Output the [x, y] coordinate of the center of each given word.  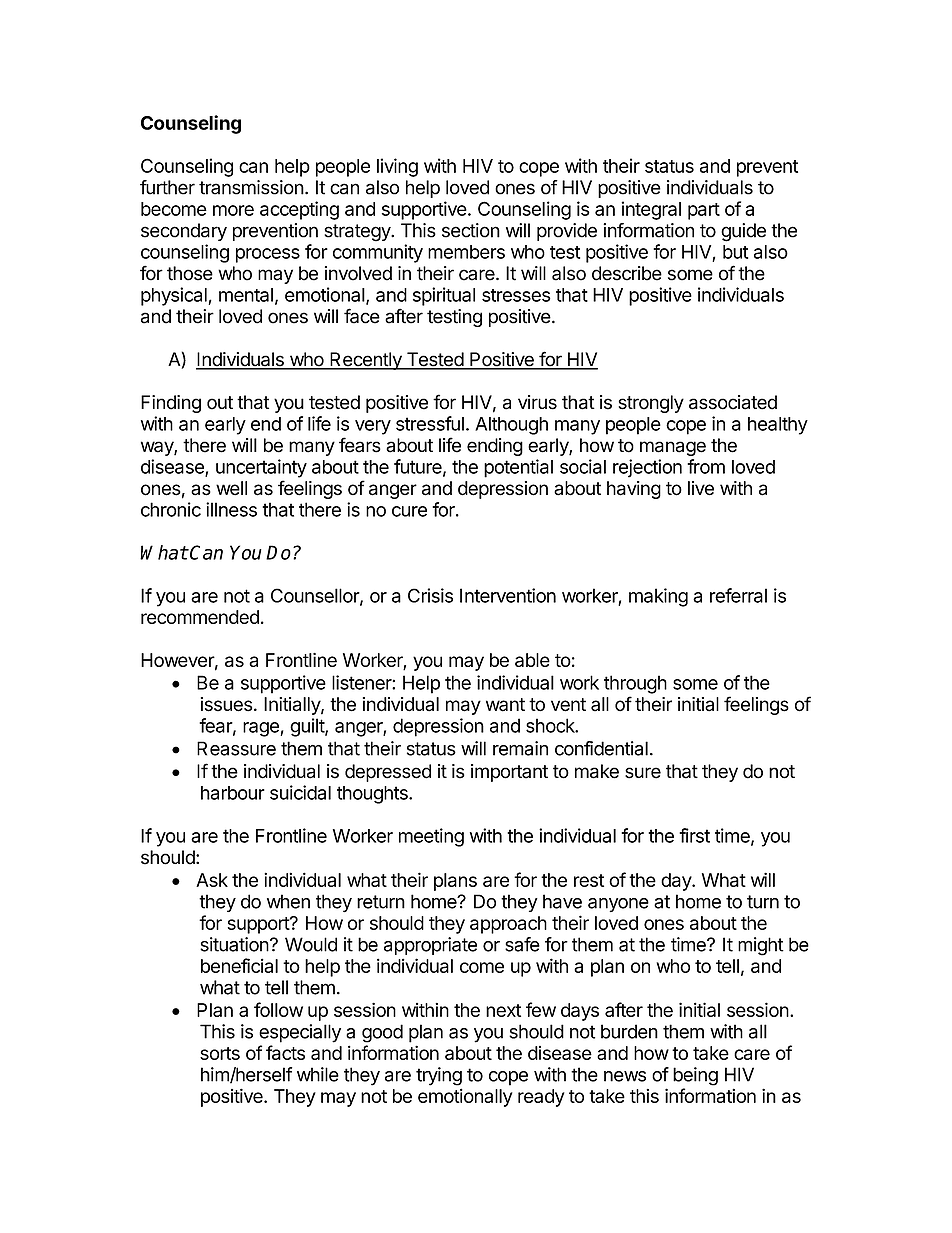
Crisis [430, 595]
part [704, 211]
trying [439, 1076]
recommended [200, 617]
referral [738, 595]
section [471, 230]
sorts [220, 1053]
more [233, 210]
